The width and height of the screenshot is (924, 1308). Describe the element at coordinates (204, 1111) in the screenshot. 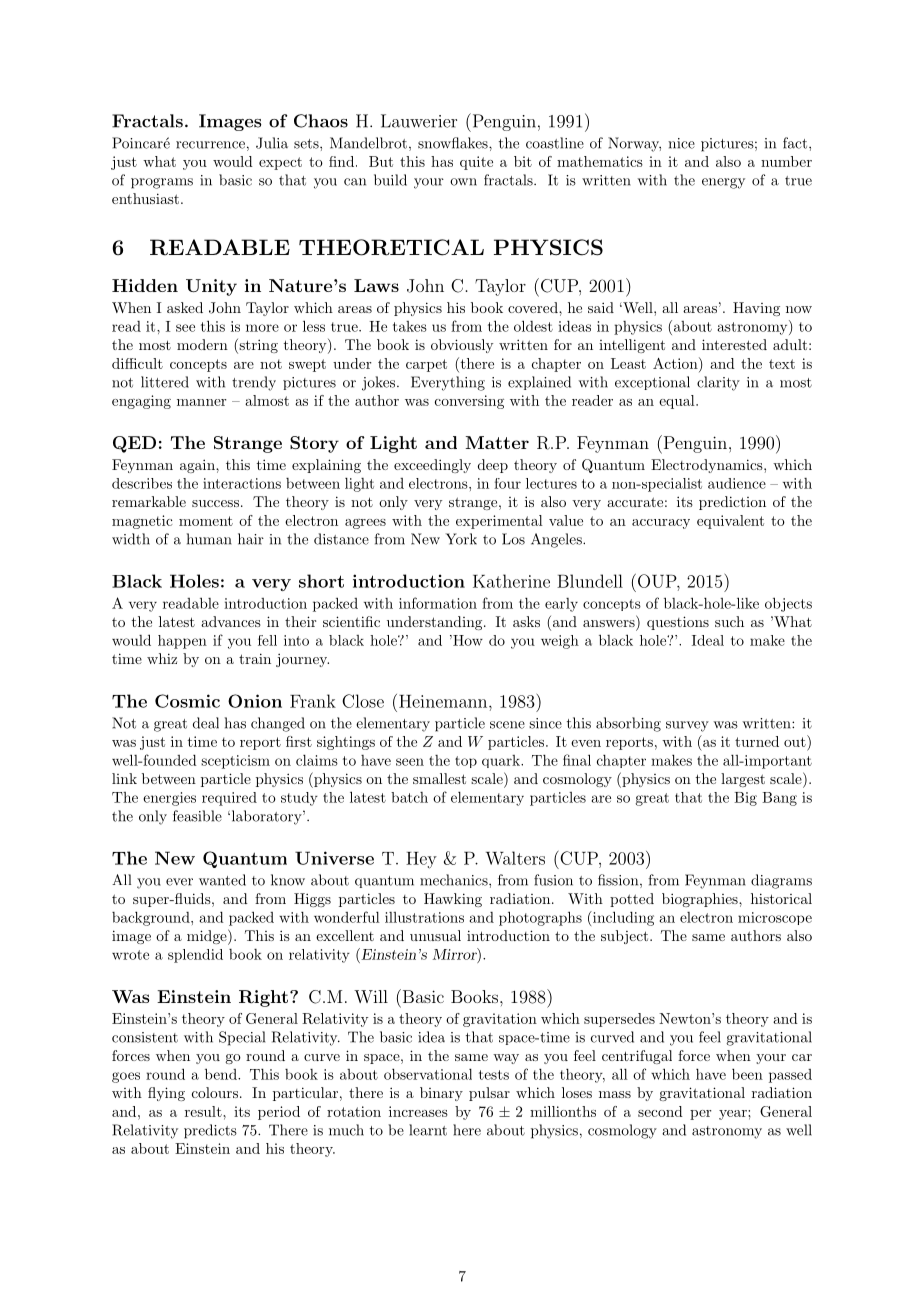

I see `result` at that location.
